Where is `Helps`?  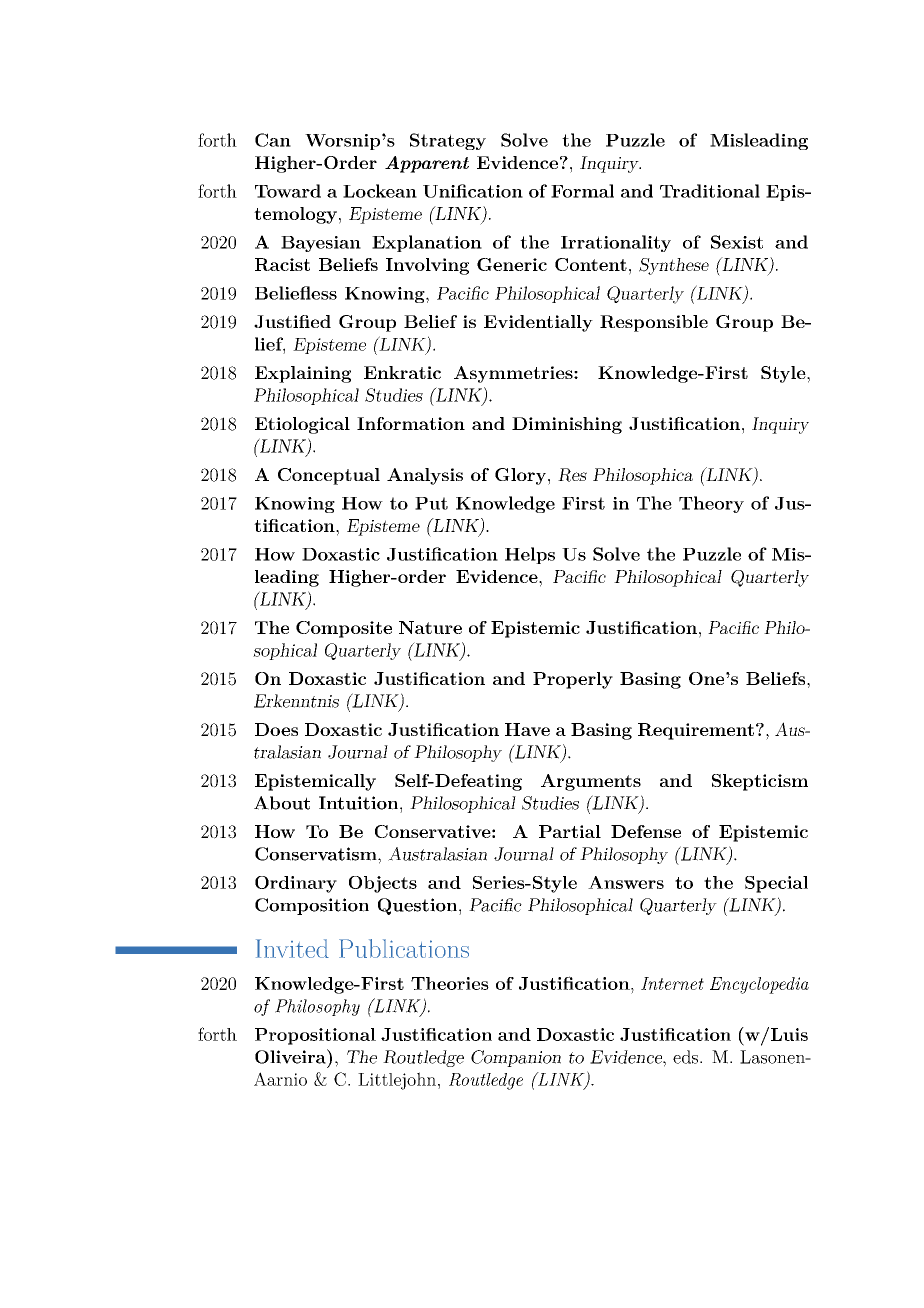
Helps is located at coordinates (530, 555).
